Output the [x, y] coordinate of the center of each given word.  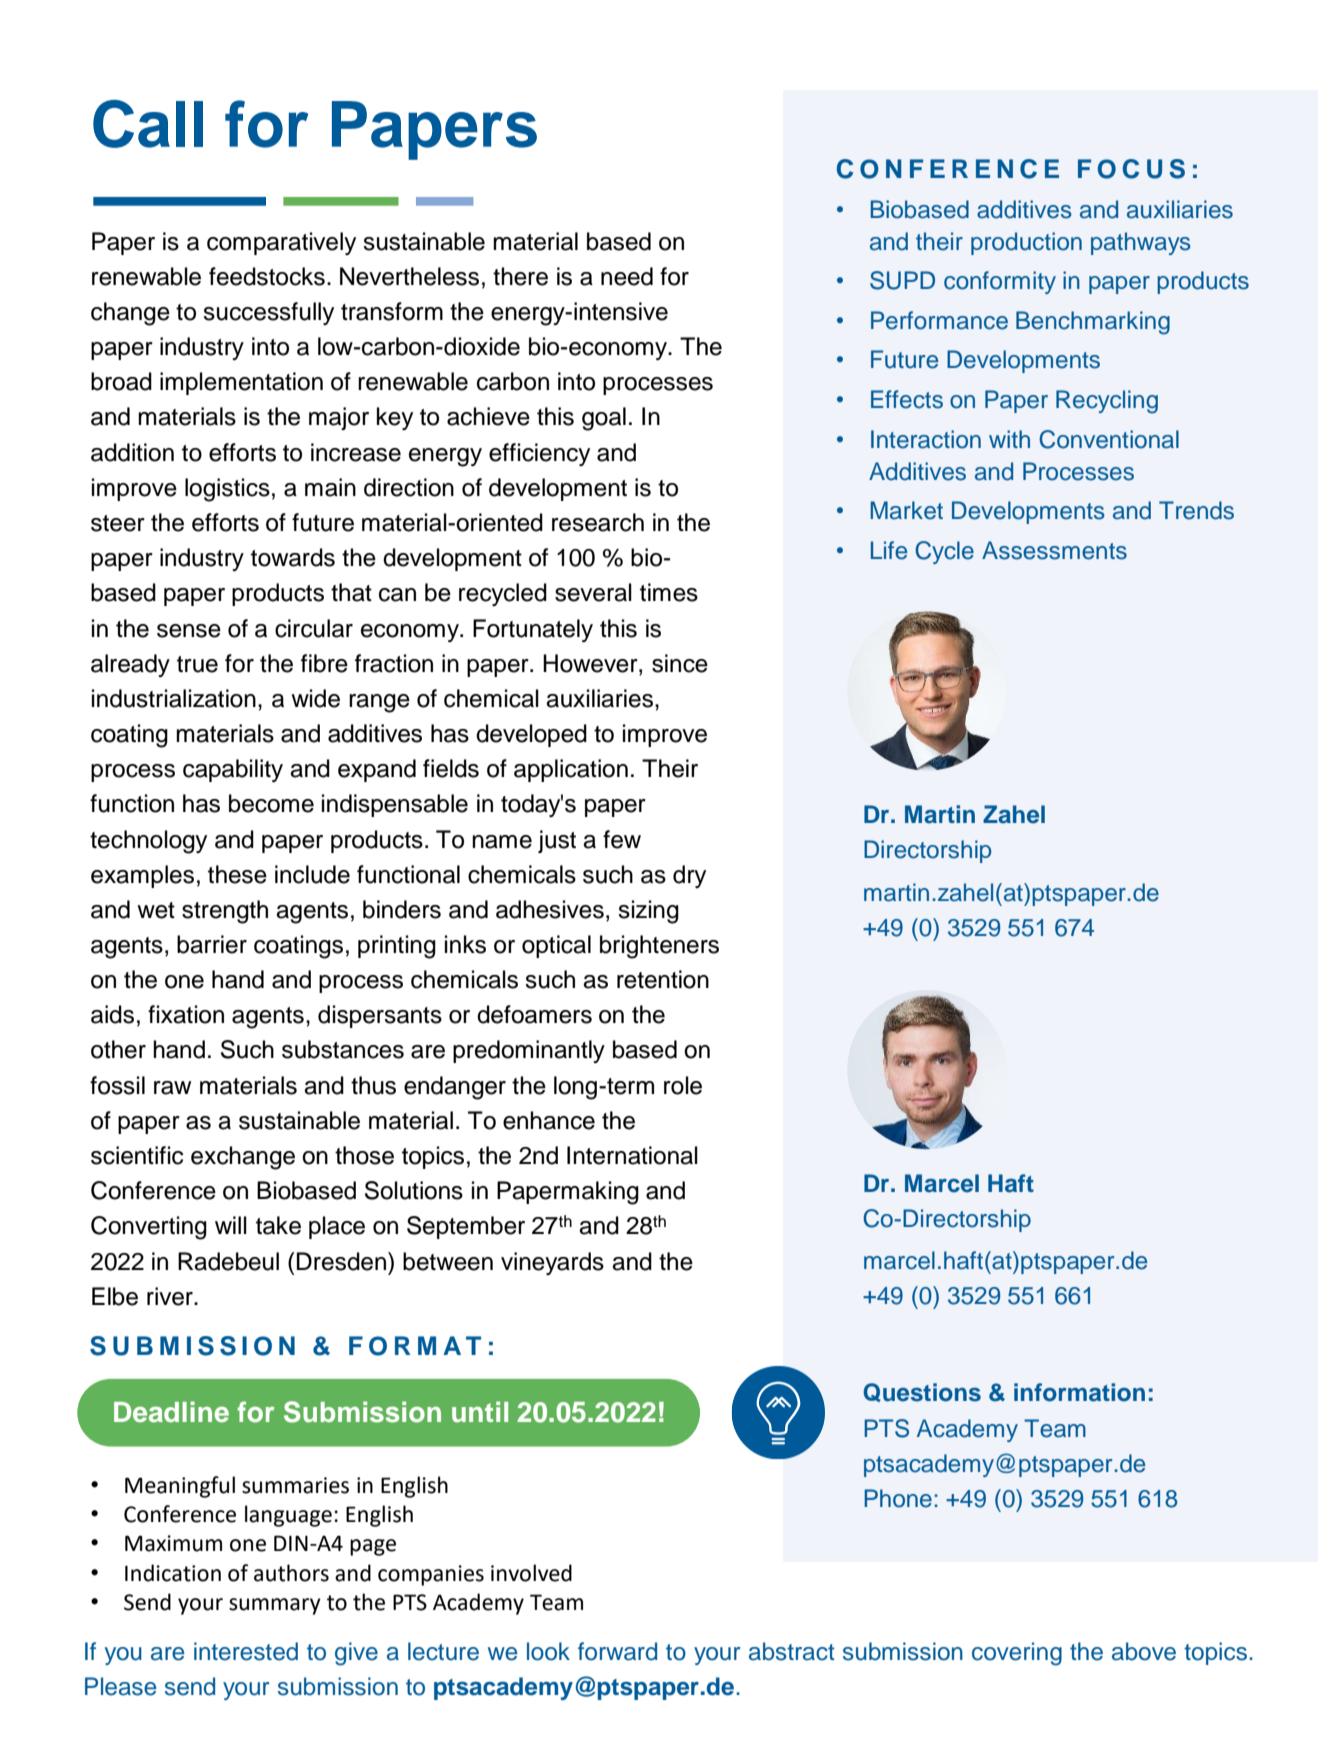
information [1079, 1392]
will [231, 1225]
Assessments [1054, 550]
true [197, 664]
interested [246, 1651]
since [680, 663]
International [632, 1155]
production [1026, 243]
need [627, 276]
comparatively [281, 243]
